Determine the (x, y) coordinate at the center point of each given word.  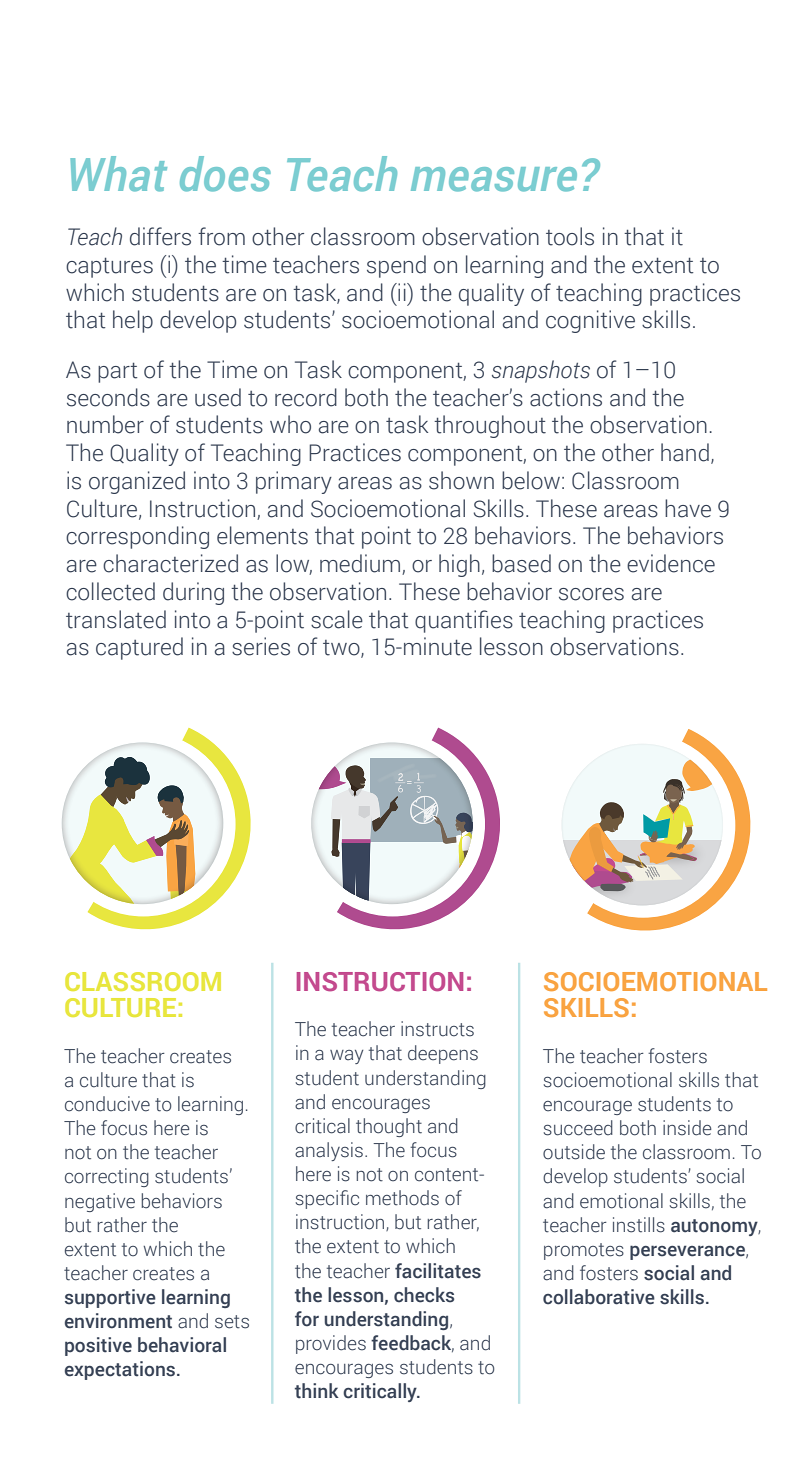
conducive (107, 1104)
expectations (121, 1370)
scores (591, 594)
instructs (437, 1029)
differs (160, 236)
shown (461, 480)
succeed (578, 1128)
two (342, 649)
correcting (107, 1177)
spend (396, 266)
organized (137, 482)
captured (139, 648)
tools (570, 236)
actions (566, 397)
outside (574, 1152)
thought (389, 1127)
